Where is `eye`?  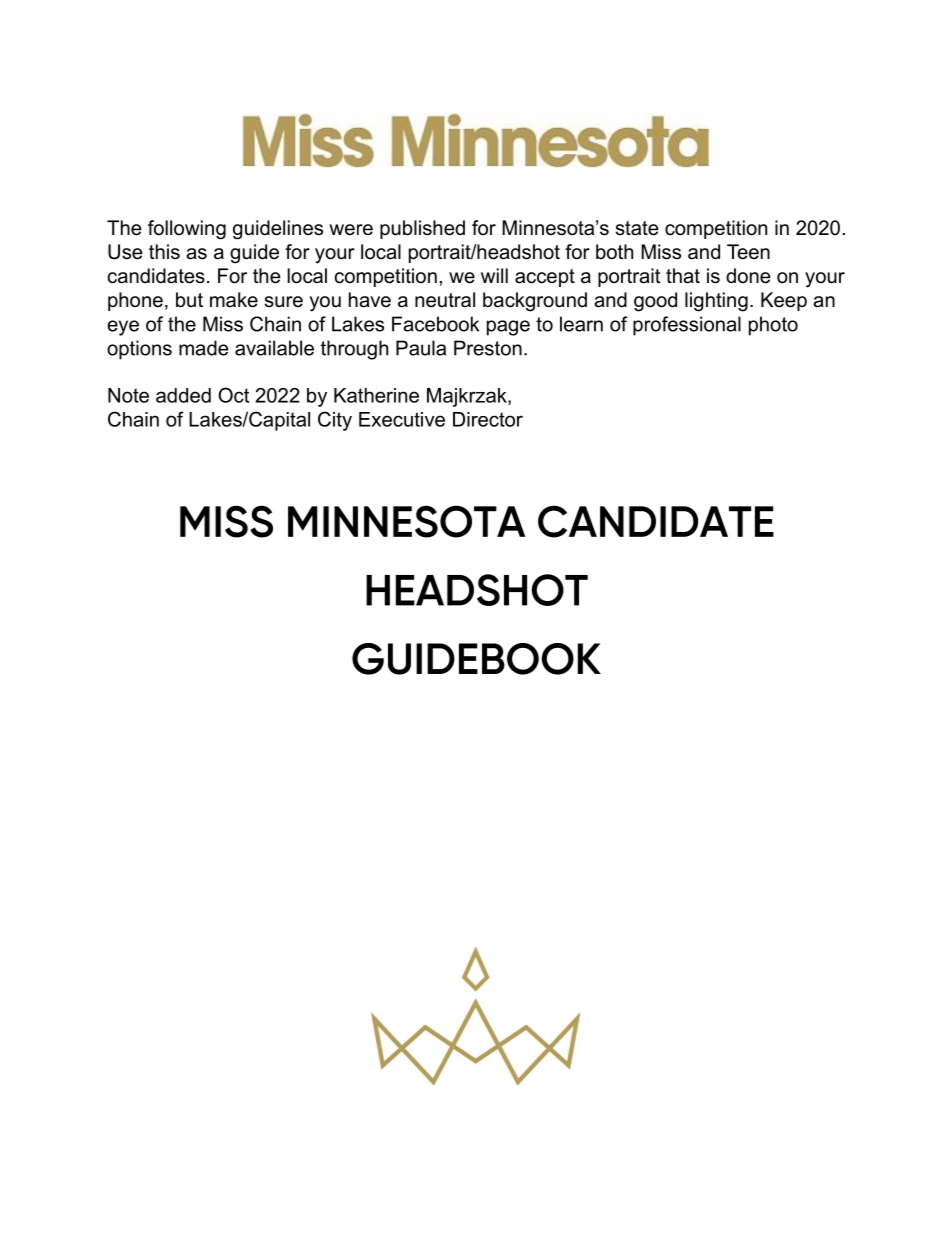 eye is located at coordinates (123, 328).
